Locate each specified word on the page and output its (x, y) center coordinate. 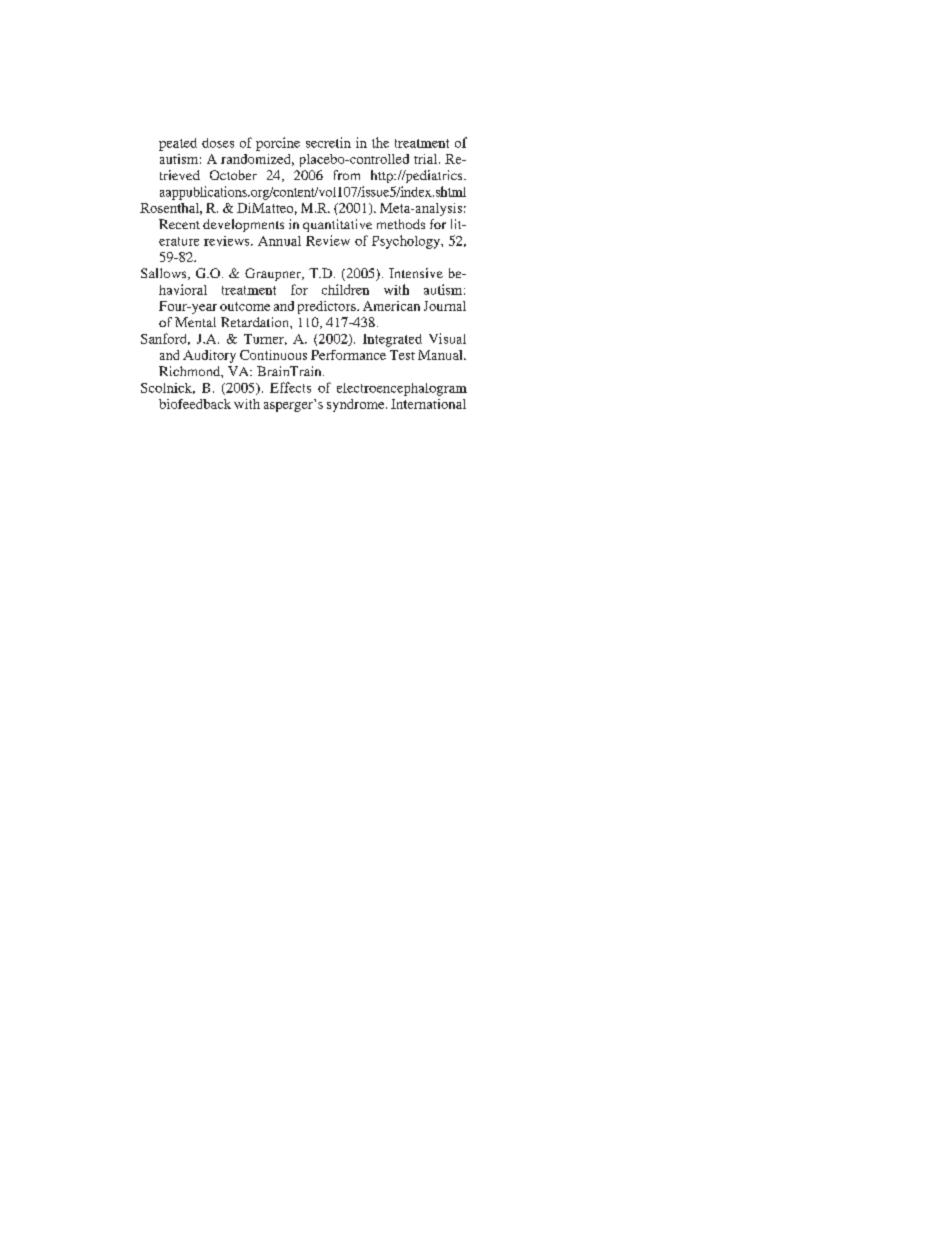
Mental (195, 322)
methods (401, 224)
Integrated (392, 340)
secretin (328, 142)
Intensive (416, 273)
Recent (179, 224)
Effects (290, 387)
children (345, 289)
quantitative (337, 225)
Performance (348, 355)
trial (427, 159)
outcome (245, 306)
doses (218, 143)
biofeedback (195, 404)
